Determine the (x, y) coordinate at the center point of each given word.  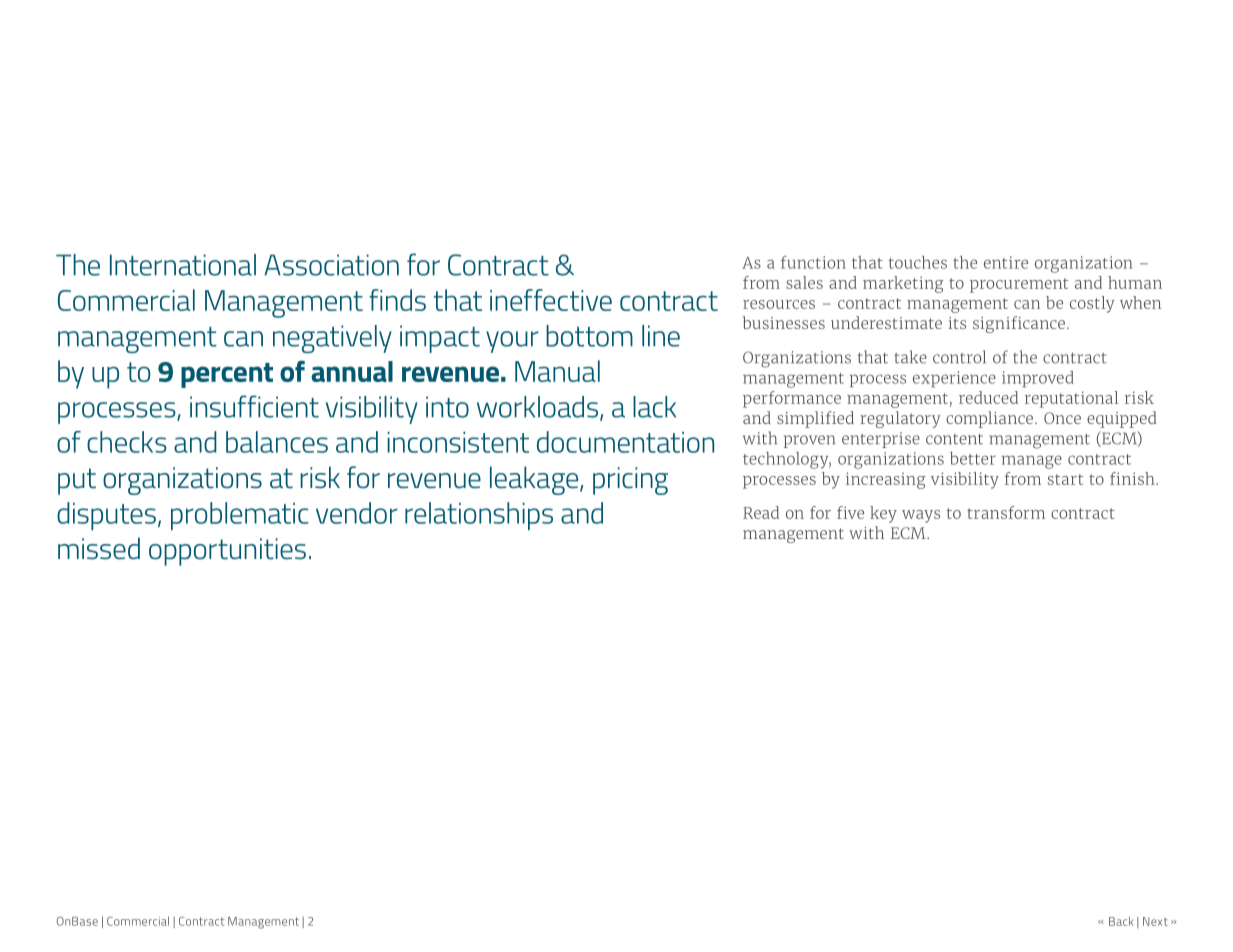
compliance (991, 419)
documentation (625, 442)
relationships (479, 516)
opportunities (227, 552)
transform (1006, 512)
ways (921, 516)
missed (99, 548)
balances (277, 442)
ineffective (551, 300)
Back (1121, 921)
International (183, 265)
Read (761, 512)
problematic (240, 516)
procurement (1019, 285)
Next (1155, 921)
